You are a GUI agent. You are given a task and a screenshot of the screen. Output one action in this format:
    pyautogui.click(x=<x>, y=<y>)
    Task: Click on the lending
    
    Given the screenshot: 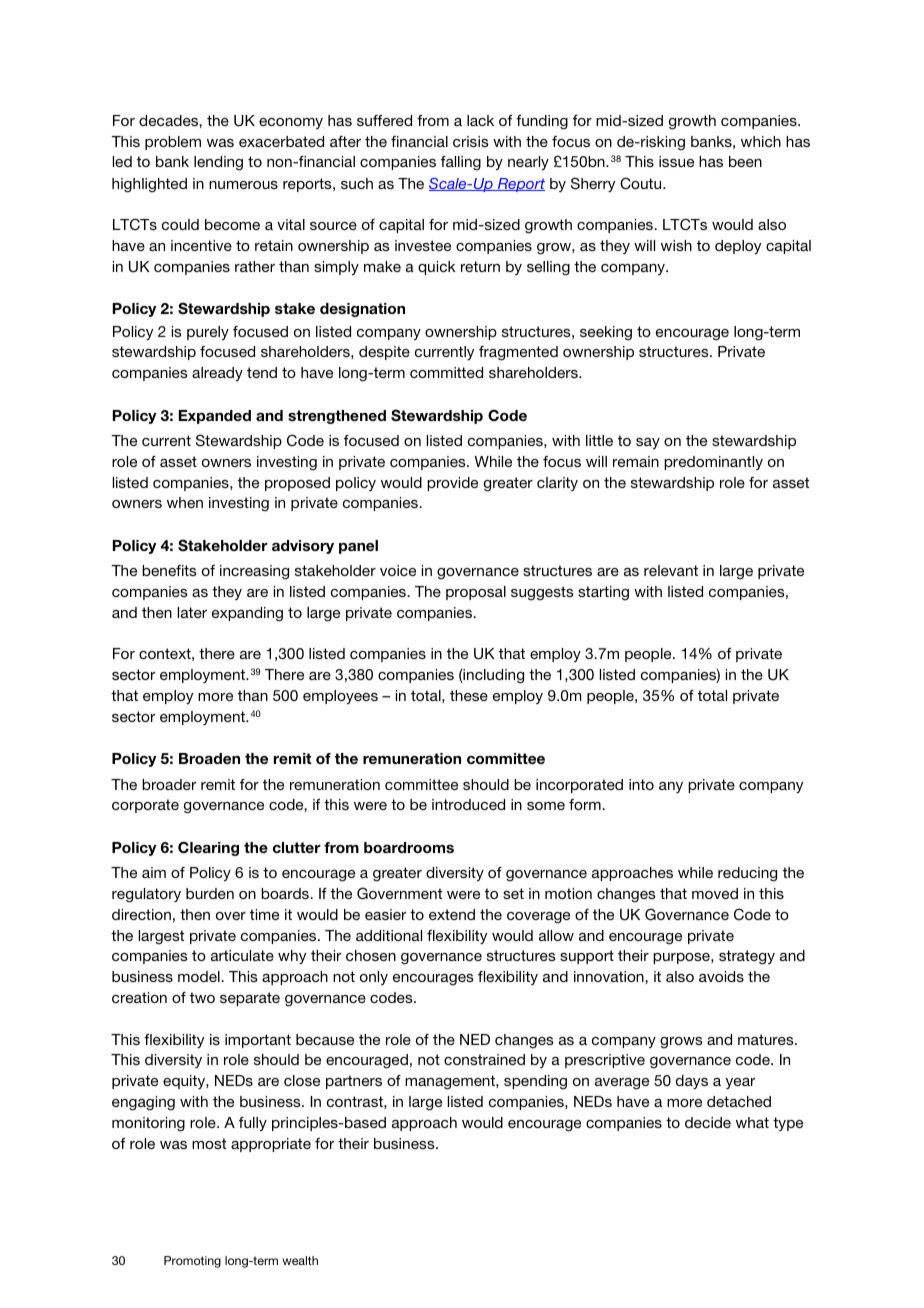 What is the action you would take?
    pyautogui.click(x=218, y=163)
